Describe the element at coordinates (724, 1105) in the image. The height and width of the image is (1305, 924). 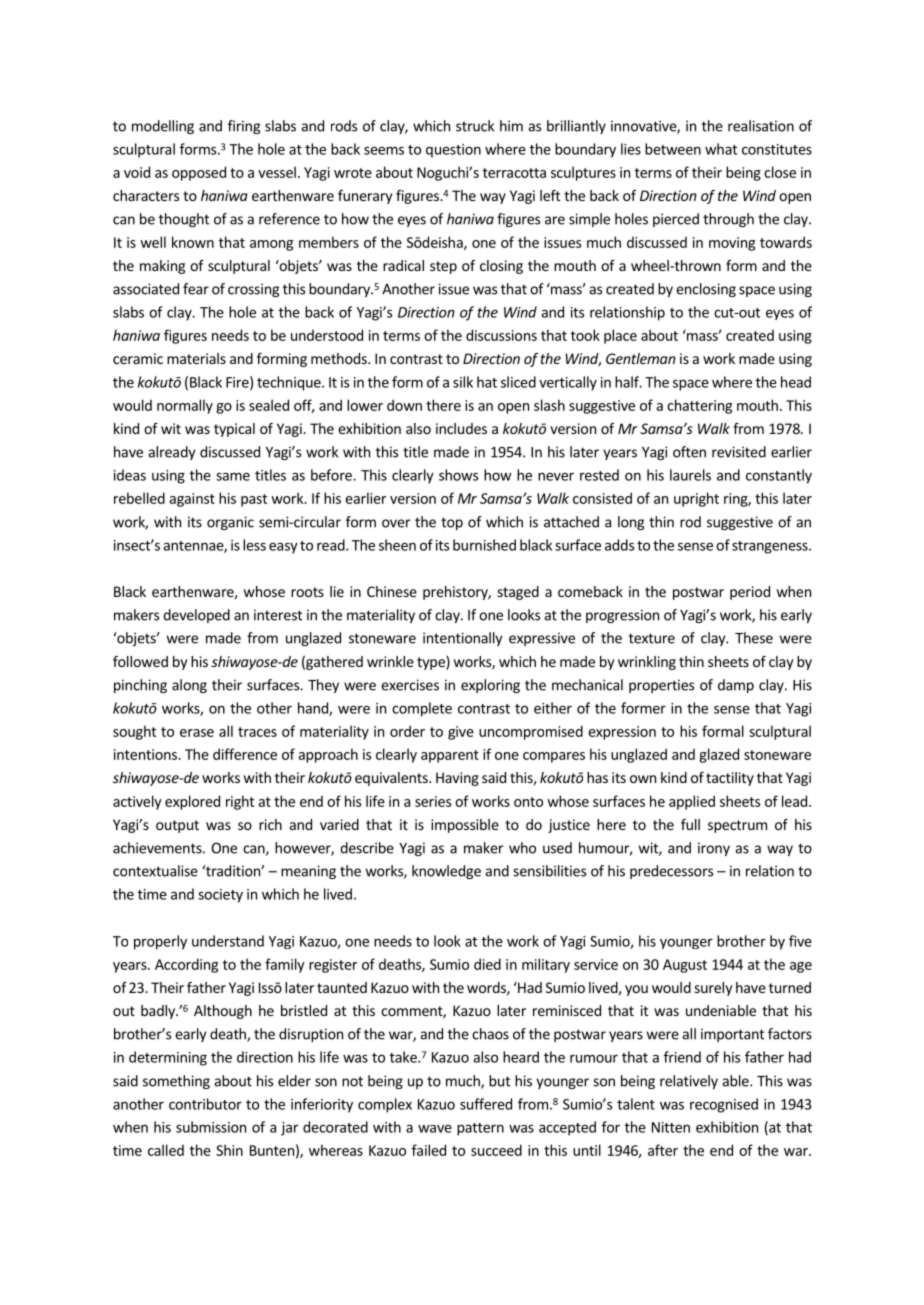
I see `recognised` at that location.
